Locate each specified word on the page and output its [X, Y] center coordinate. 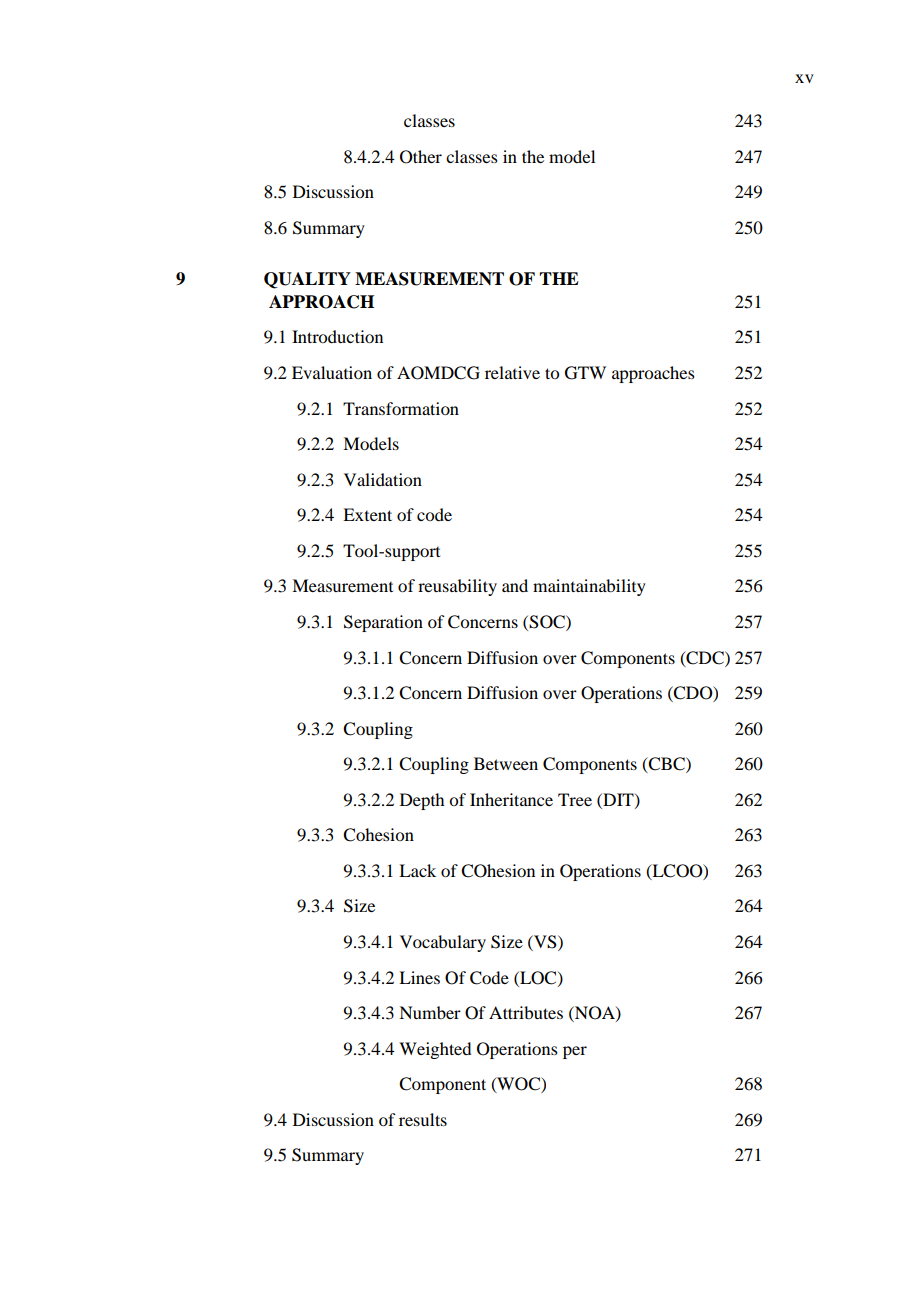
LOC [538, 978]
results [423, 1119]
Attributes [526, 1012]
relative [512, 372]
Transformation [401, 408]
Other [421, 157]
